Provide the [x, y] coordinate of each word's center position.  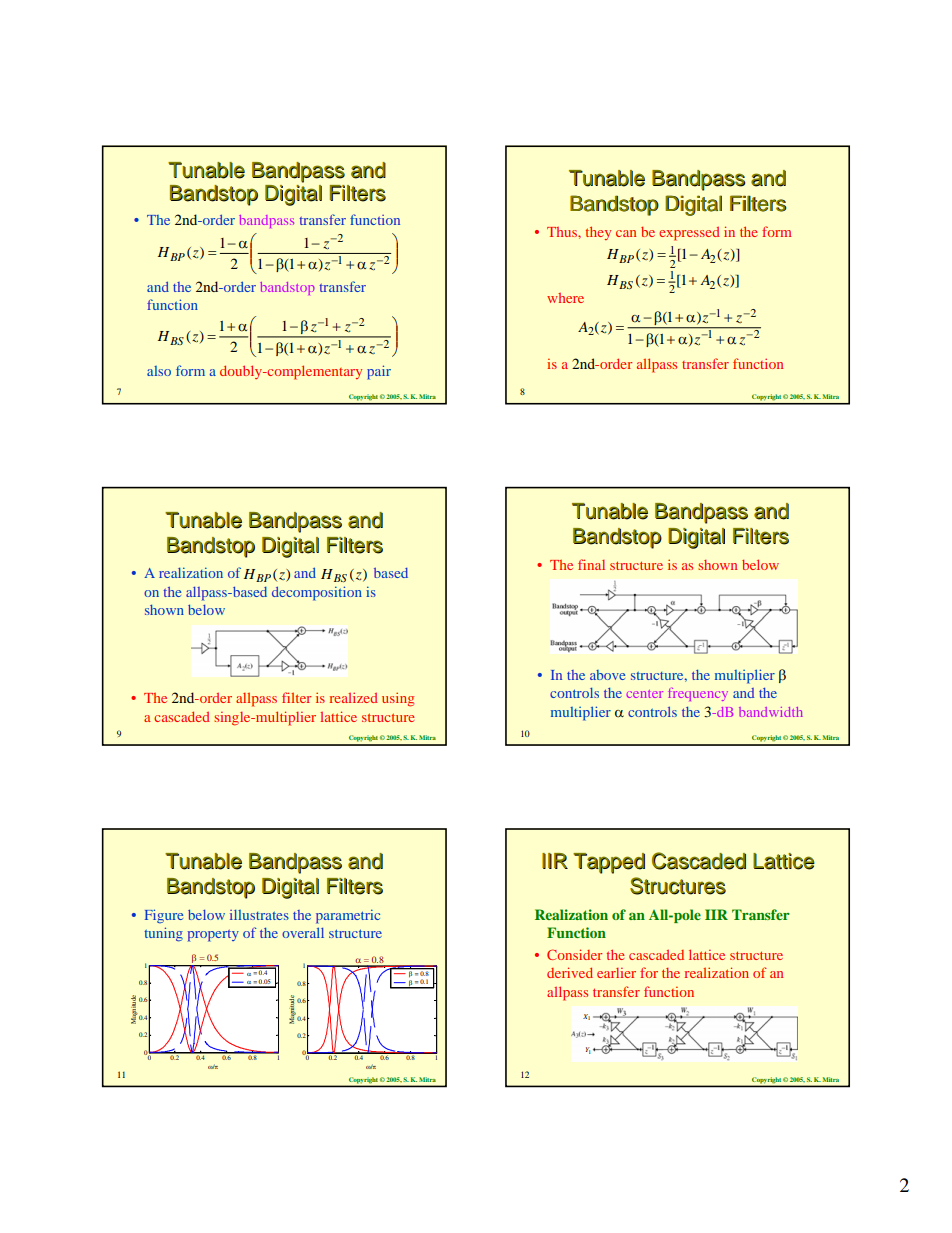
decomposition [317, 593]
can [626, 233]
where [565, 298]
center [645, 694]
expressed [689, 234]
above [607, 675]
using [398, 699]
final [591, 564]
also [159, 371]
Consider [574, 954]
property [213, 935]
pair [379, 372]
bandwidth [771, 712]
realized [354, 697]
